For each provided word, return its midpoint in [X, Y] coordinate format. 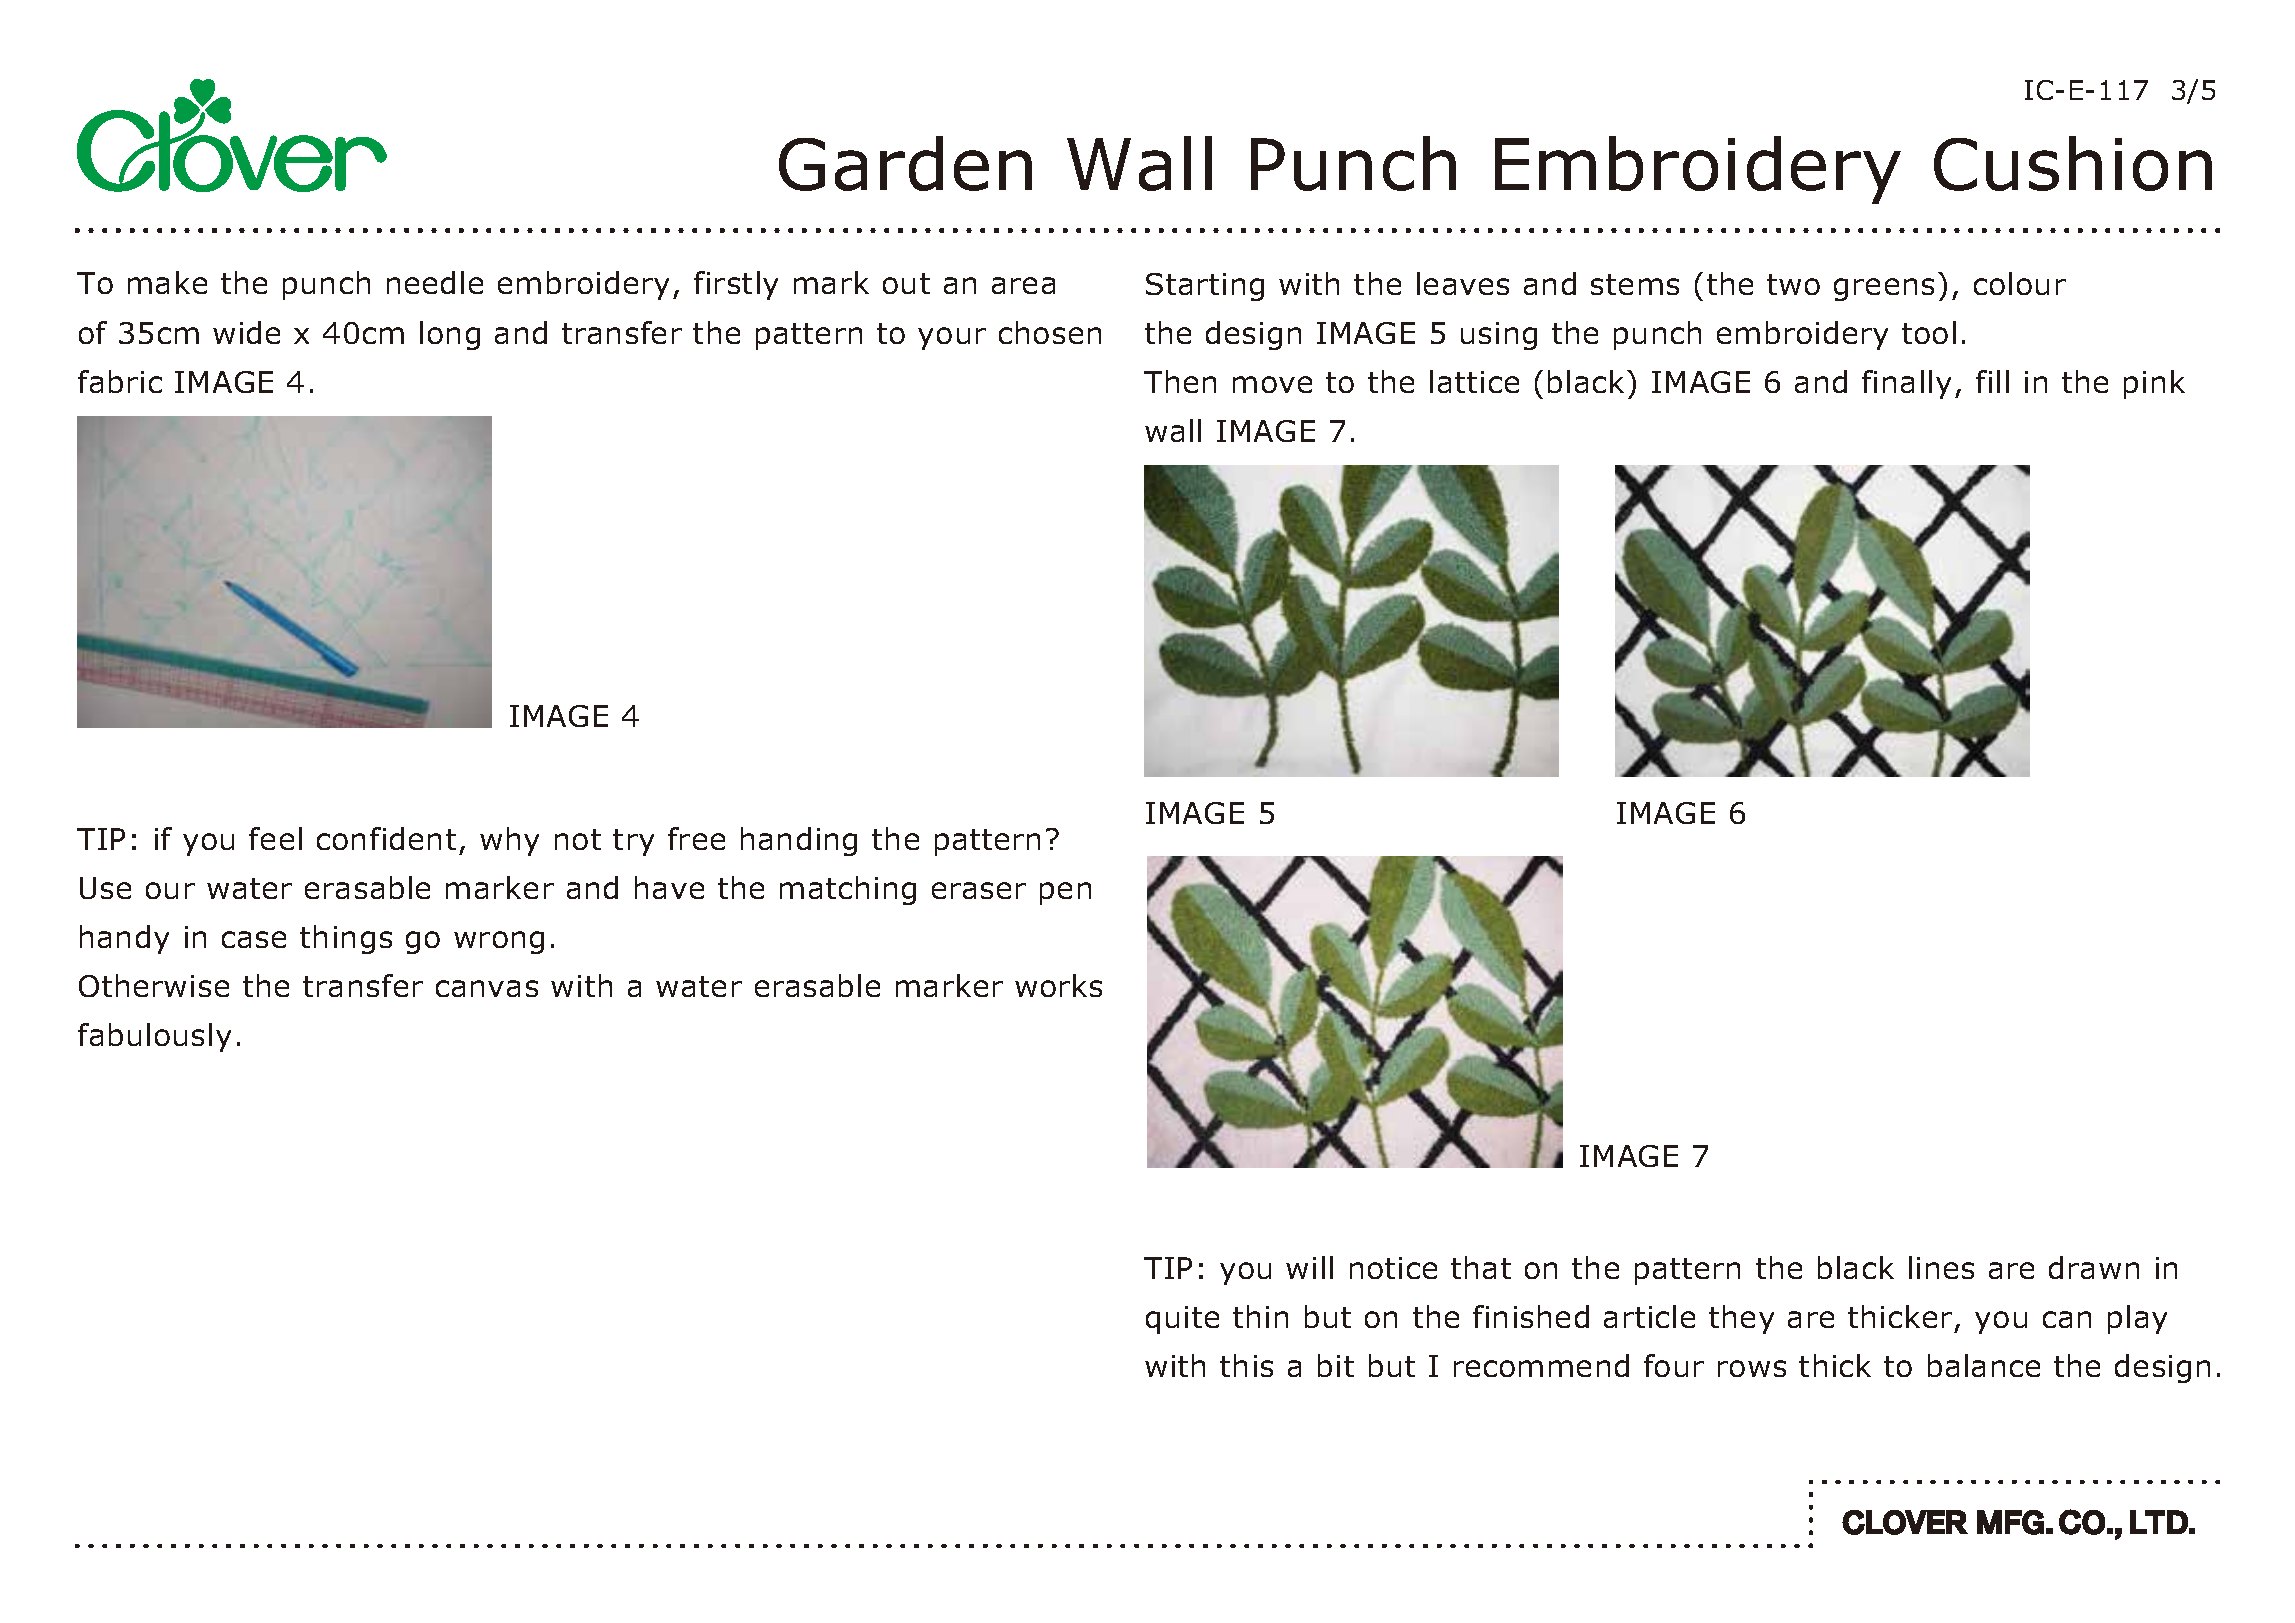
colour [2020, 283]
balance [1984, 1365]
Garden [905, 163]
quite [1182, 1320]
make [167, 282]
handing [799, 841]
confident [386, 838]
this [1246, 1365]
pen [1065, 893]
